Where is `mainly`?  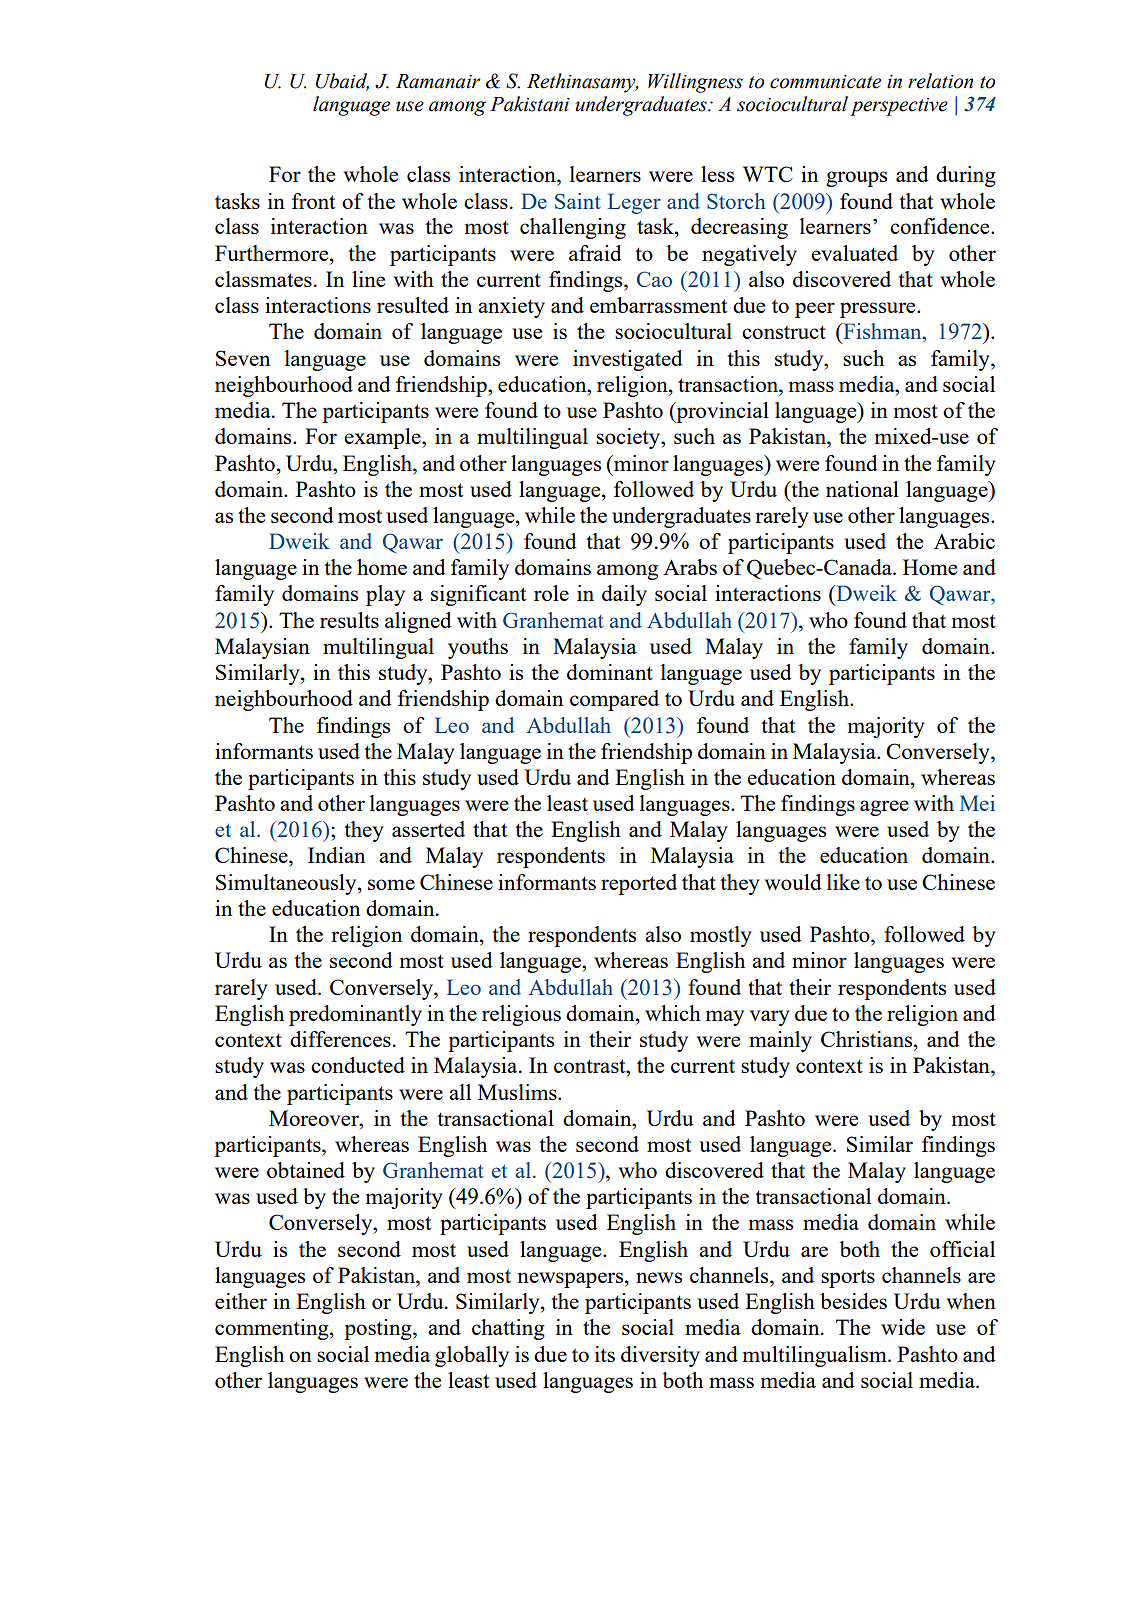 mainly is located at coordinates (780, 1041).
